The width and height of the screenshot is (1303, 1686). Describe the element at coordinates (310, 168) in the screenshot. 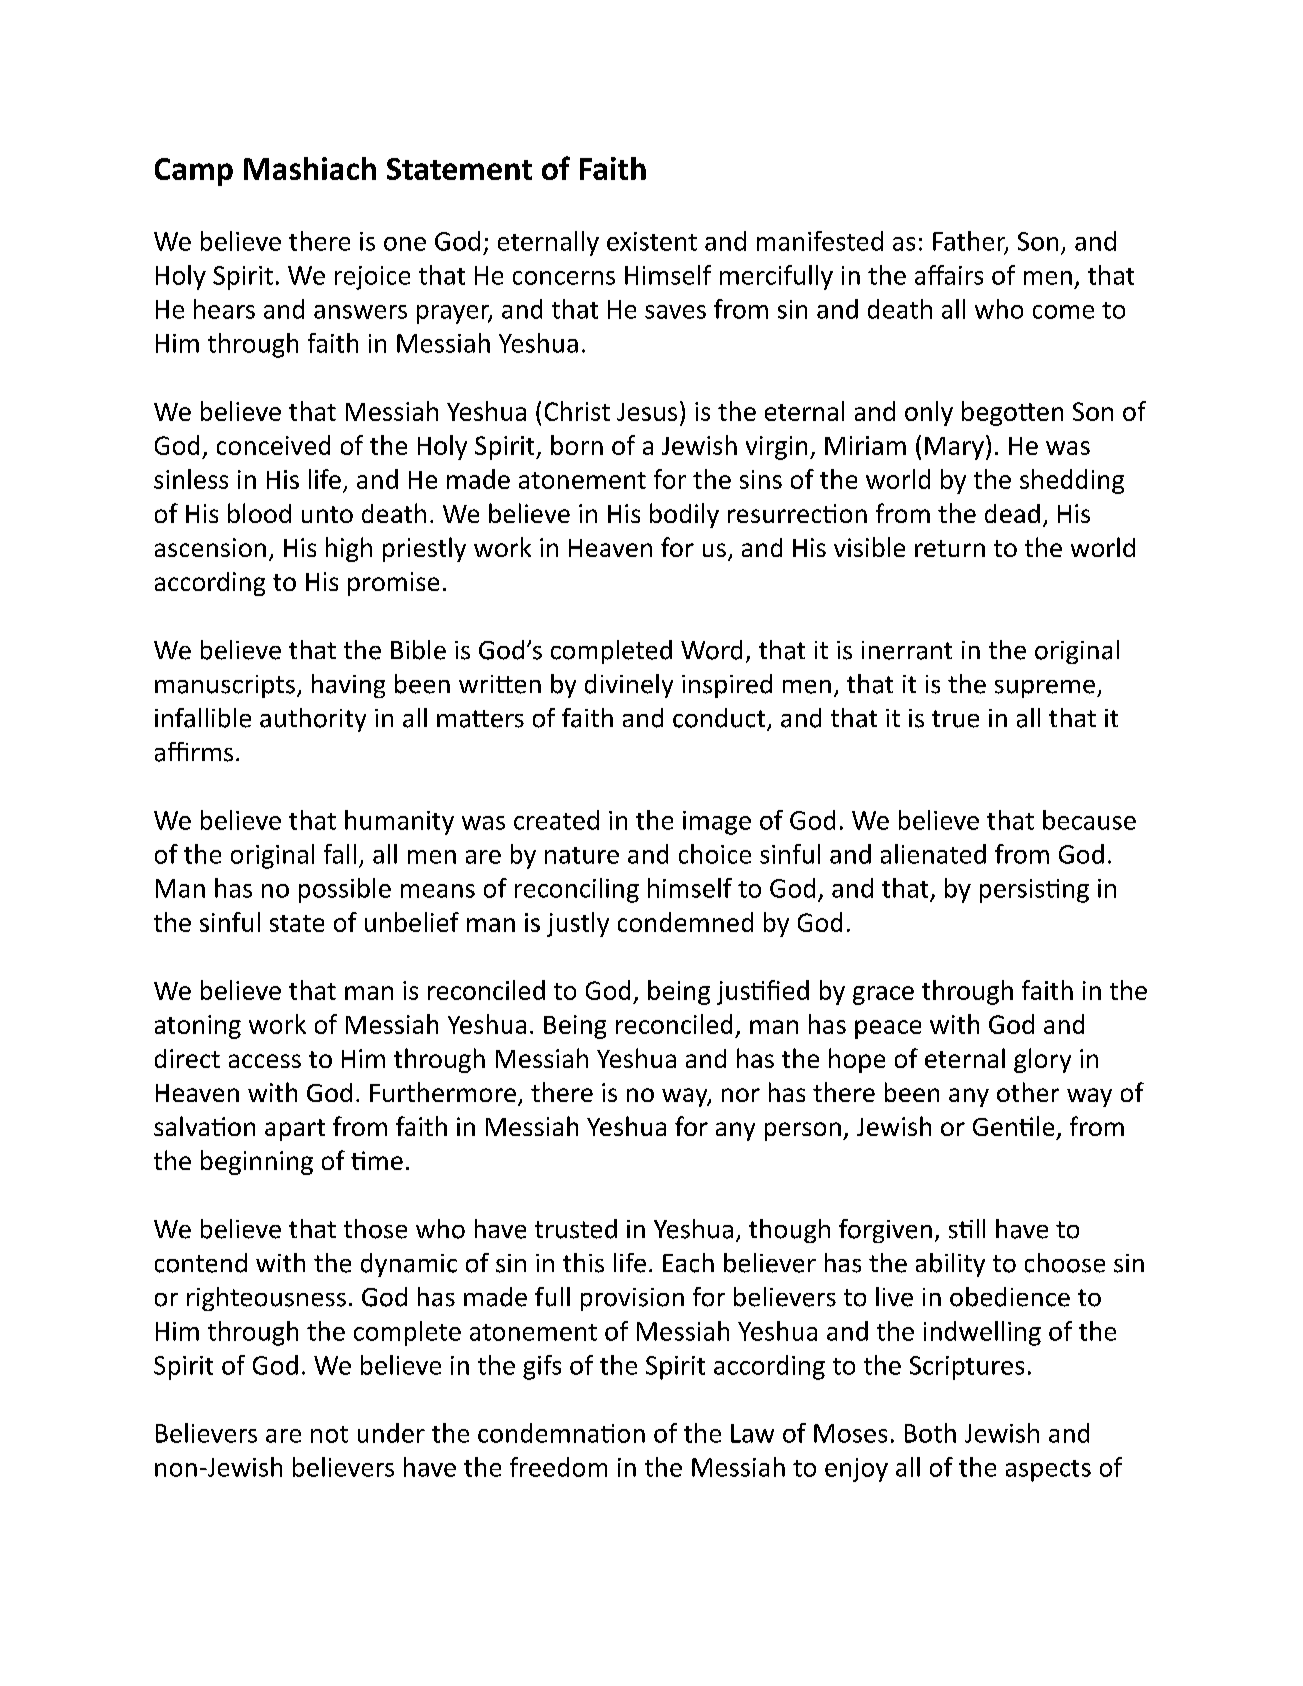

I see `Mashiach` at that location.
